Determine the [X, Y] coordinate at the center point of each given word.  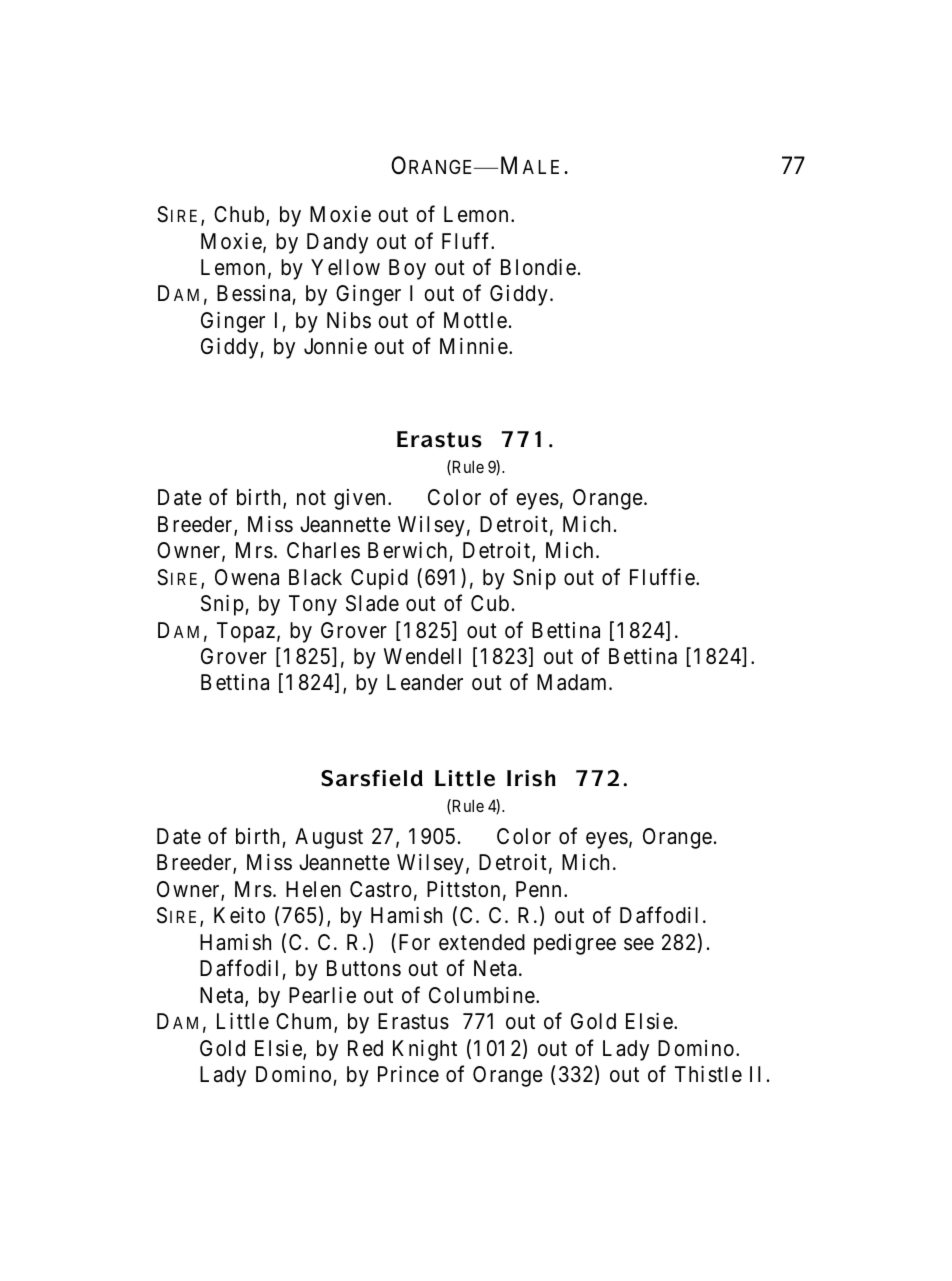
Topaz [246, 632]
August [329, 838]
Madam [573, 682]
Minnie [474, 346]
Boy [407, 269]
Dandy [337, 243]
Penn [538, 889]
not [311, 498]
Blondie [538, 267]
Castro [381, 889]
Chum [305, 1022]
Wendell [422, 656]
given [359, 499]
